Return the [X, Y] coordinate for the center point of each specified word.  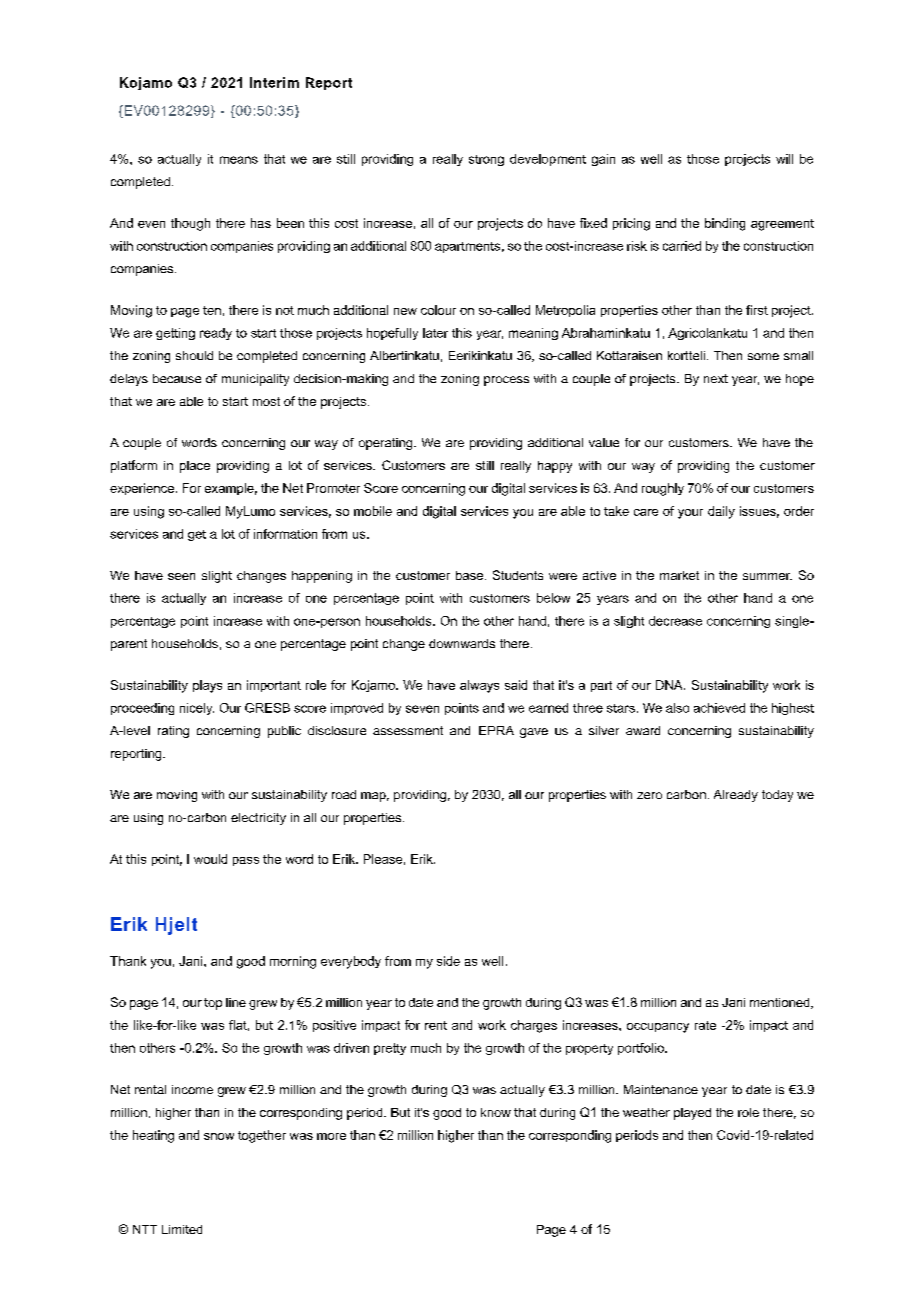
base [471, 575]
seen [181, 576]
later [435, 333]
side [448, 961]
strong [486, 160]
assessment [408, 730]
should [194, 355]
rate [705, 1025]
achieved [719, 708]
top [213, 1004]
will [784, 159]
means [239, 160]
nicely [197, 709]
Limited [182, 1229]
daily [721, 512]
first [757, 310]
